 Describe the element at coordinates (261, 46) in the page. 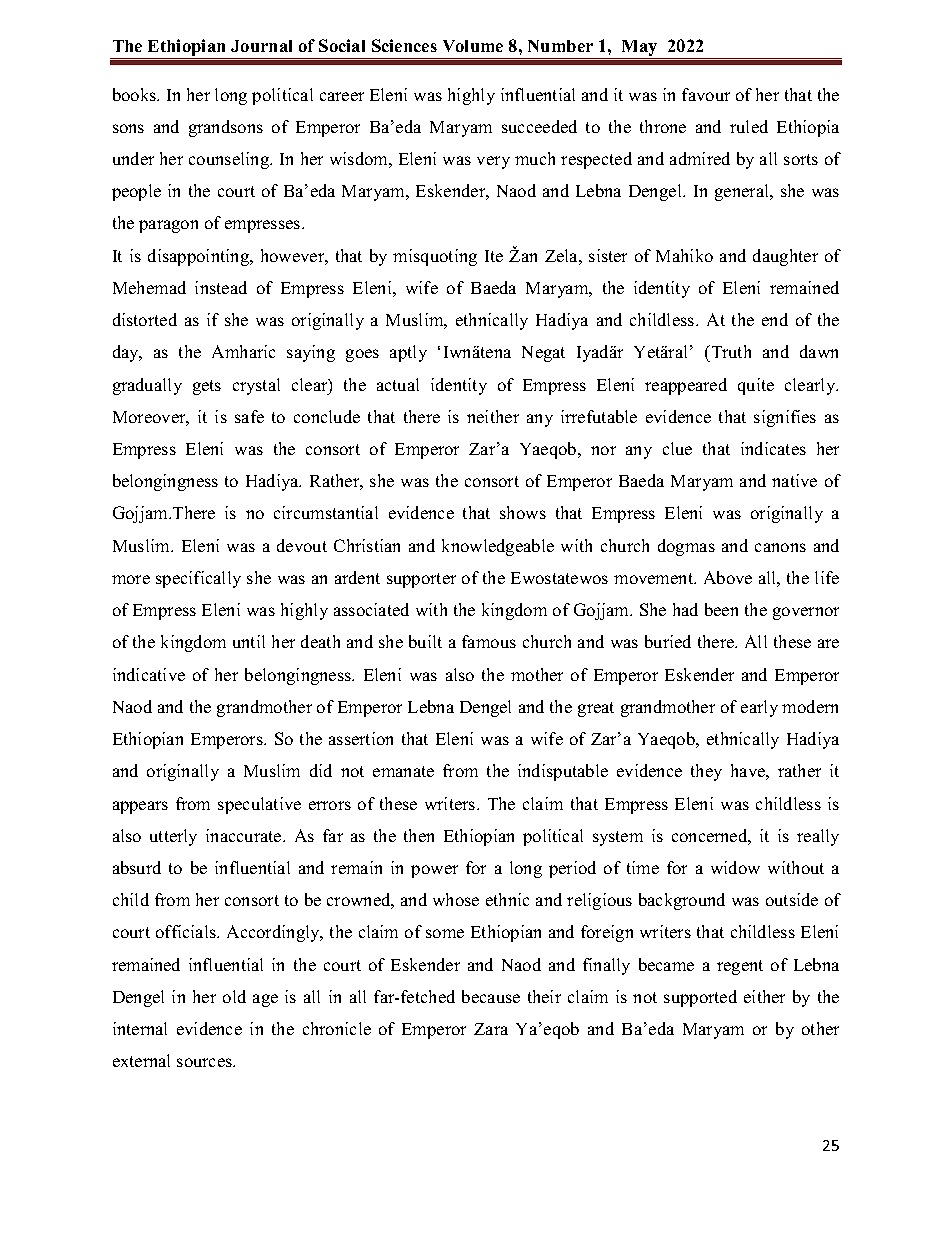

I see `Journal` at that location.
